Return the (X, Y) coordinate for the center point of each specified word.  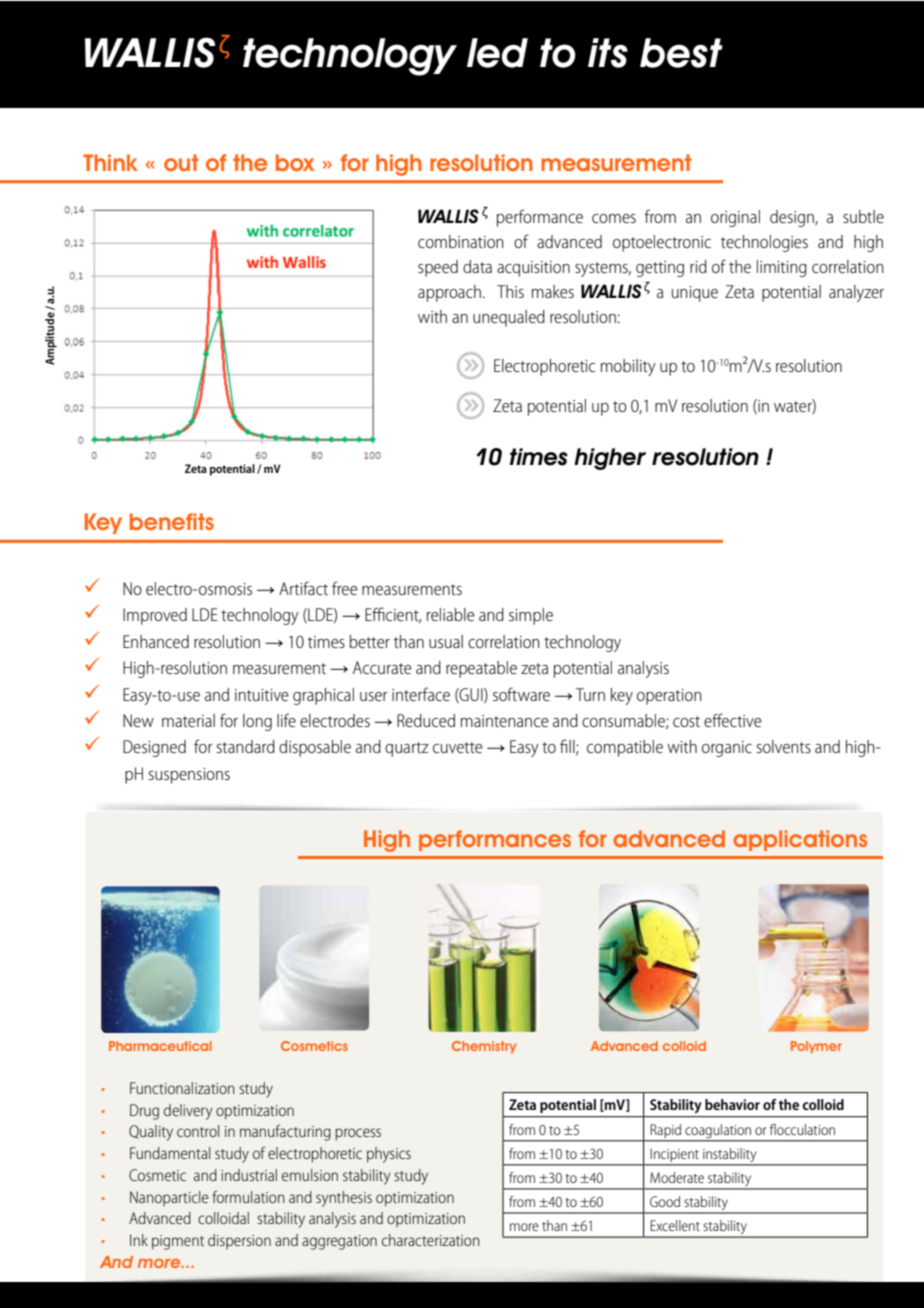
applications (800, 840)
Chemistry (484, 1047)
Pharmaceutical (160, 1046)
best (681, 53)
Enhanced (156, 641)
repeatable (481, 669)
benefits (172, 521)
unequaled (509, 318)
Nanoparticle (169, 1198)
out (181, 162)
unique (695, 294)
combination (460, 241)
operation (669, 697)
